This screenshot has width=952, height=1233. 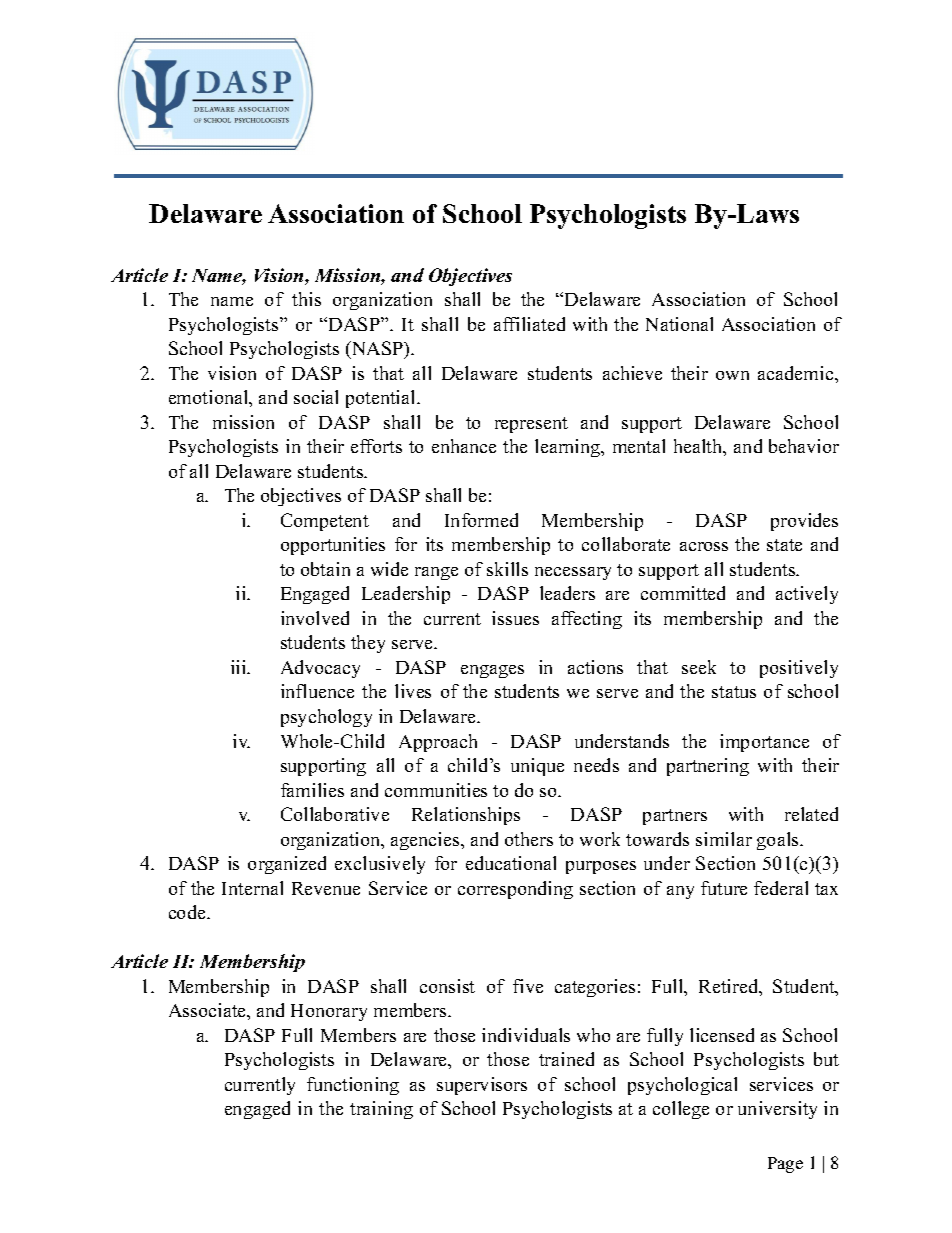 What do you see at coordinates (482, 1086) in the screenshot?
I see `supervisors` at bounding box center [482, 1086].
